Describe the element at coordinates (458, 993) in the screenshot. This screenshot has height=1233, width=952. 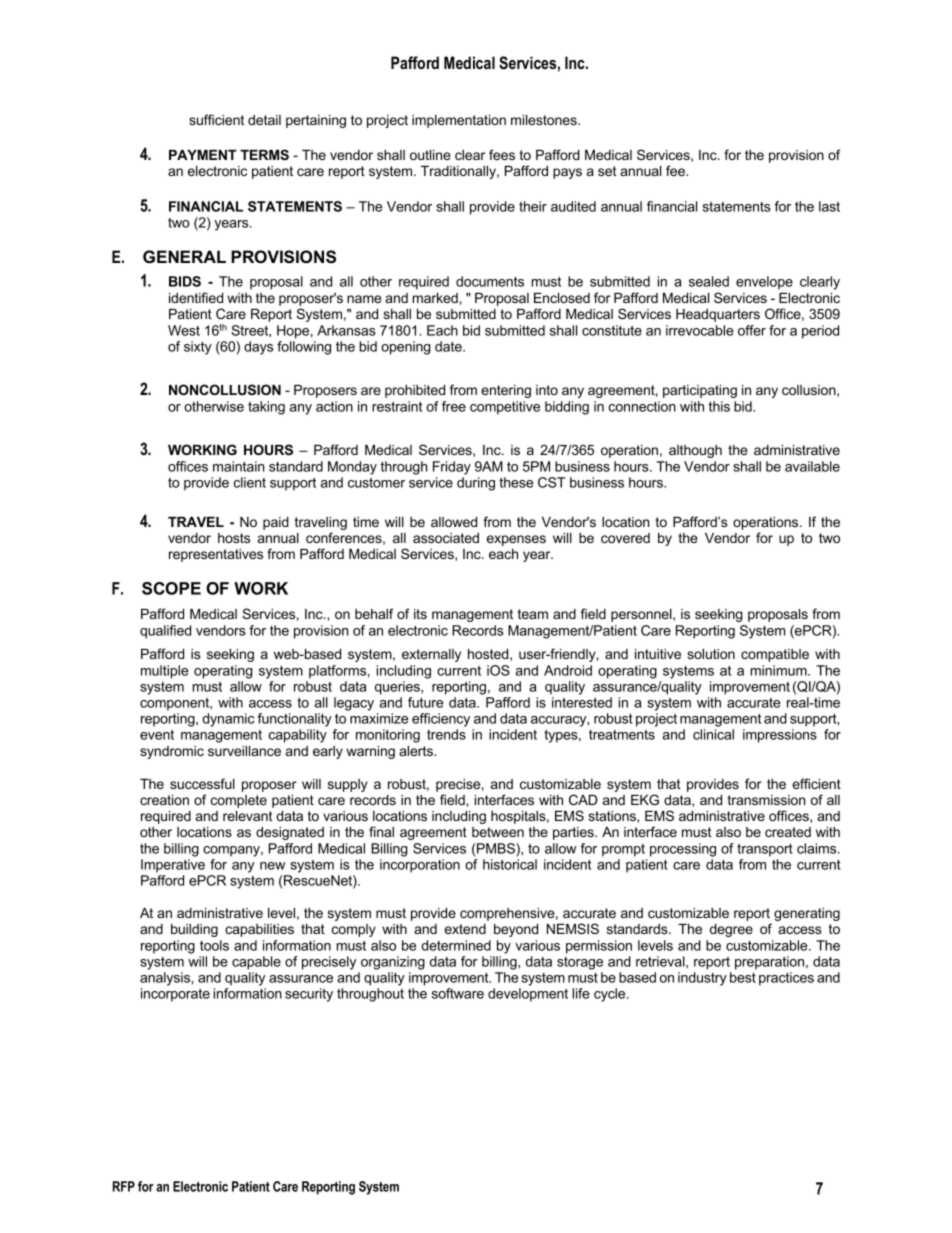
I see `software` at that location.
